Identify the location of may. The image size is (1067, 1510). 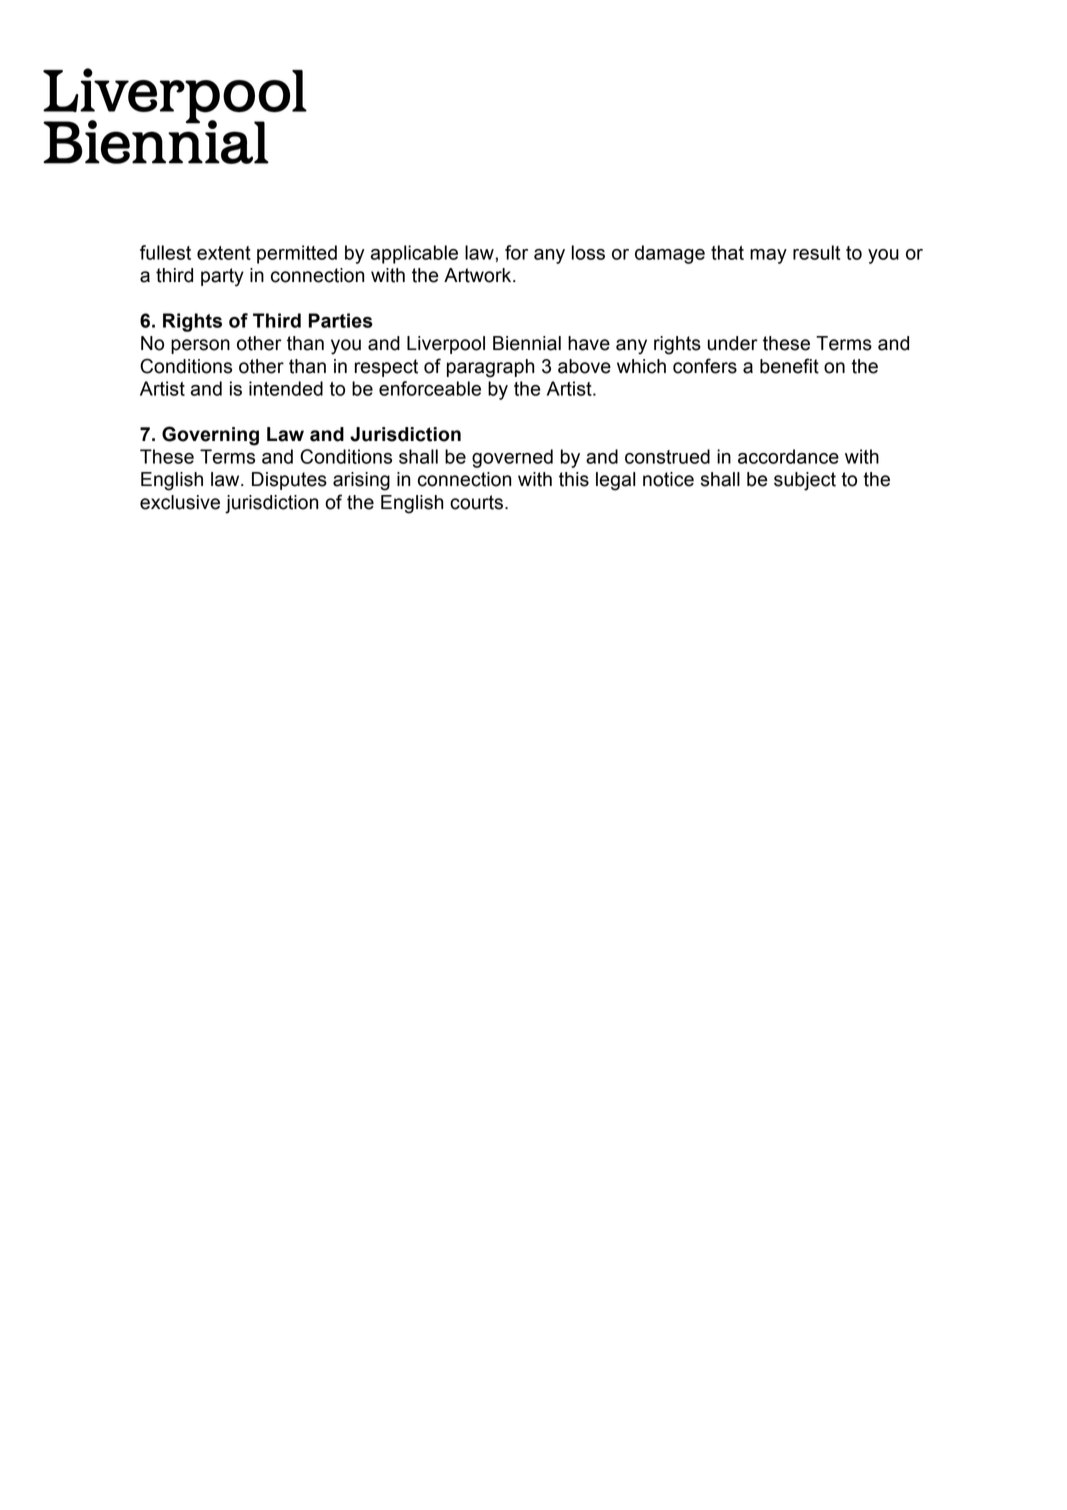
(768, 256).
